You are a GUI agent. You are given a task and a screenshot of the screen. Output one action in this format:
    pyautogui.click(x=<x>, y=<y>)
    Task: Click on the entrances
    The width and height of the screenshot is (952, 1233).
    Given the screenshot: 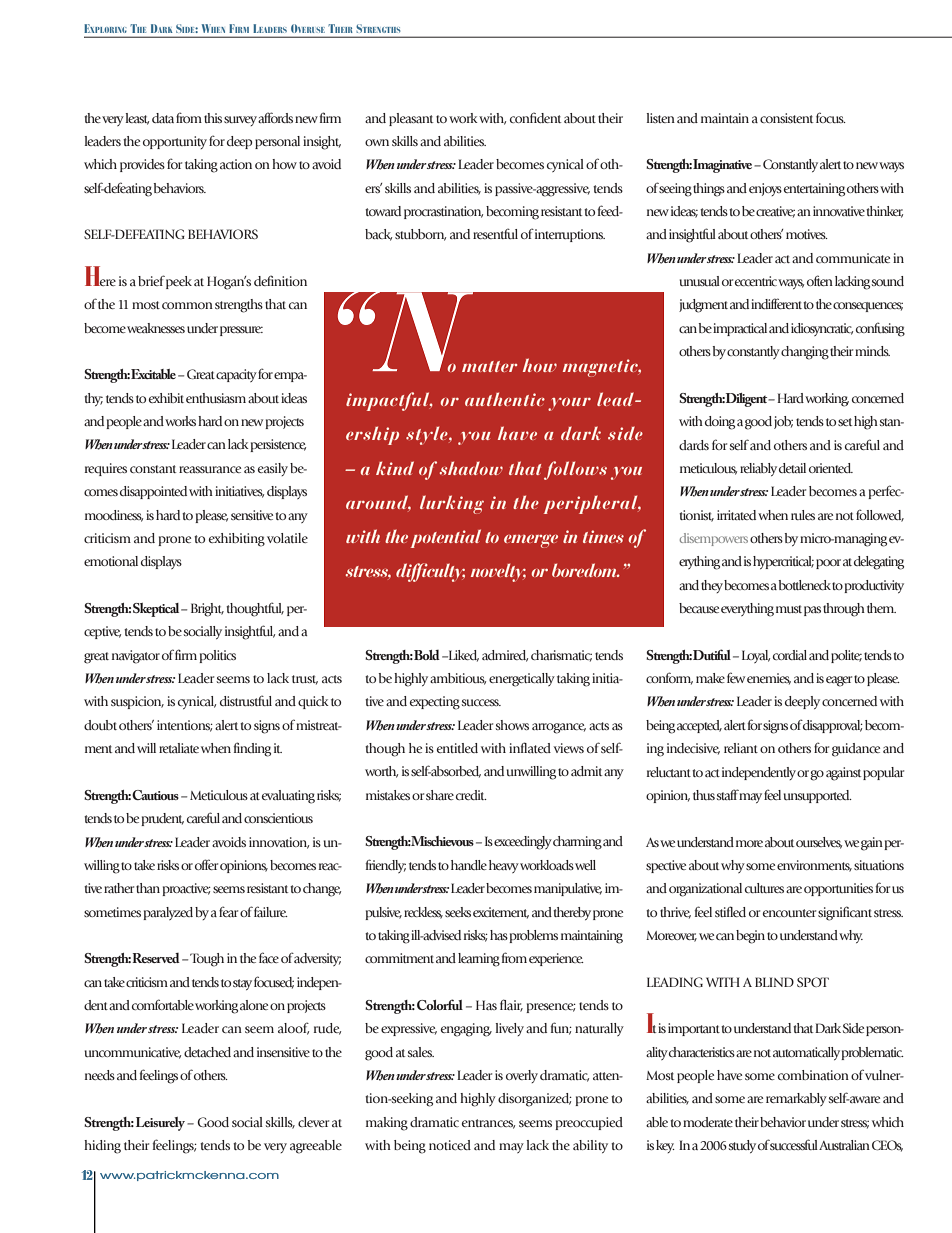 What is the action you would take?
    pyautogui.click(x=488, y=1124)
